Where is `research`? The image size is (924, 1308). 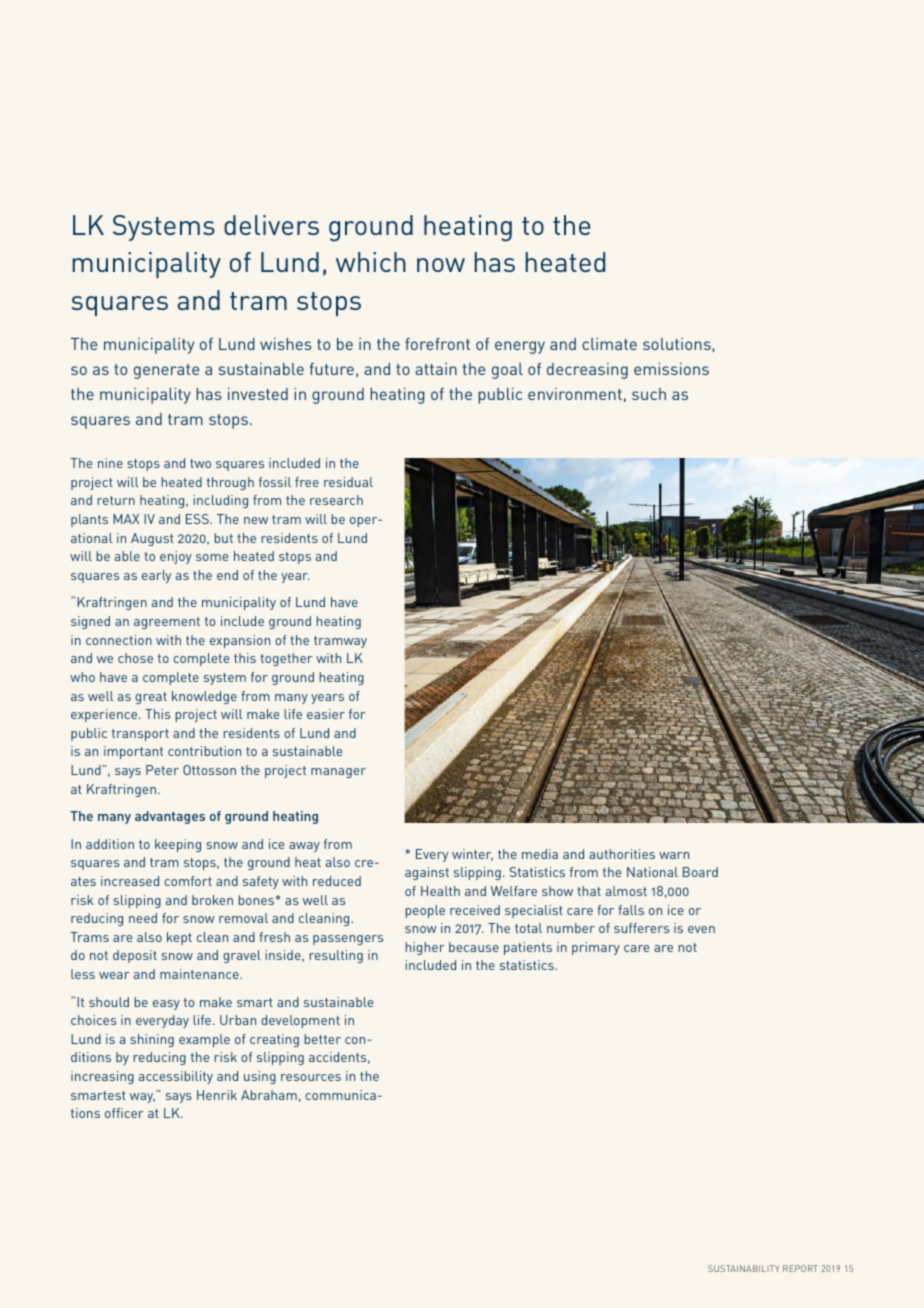
research is located at coordinates (336, 500).
